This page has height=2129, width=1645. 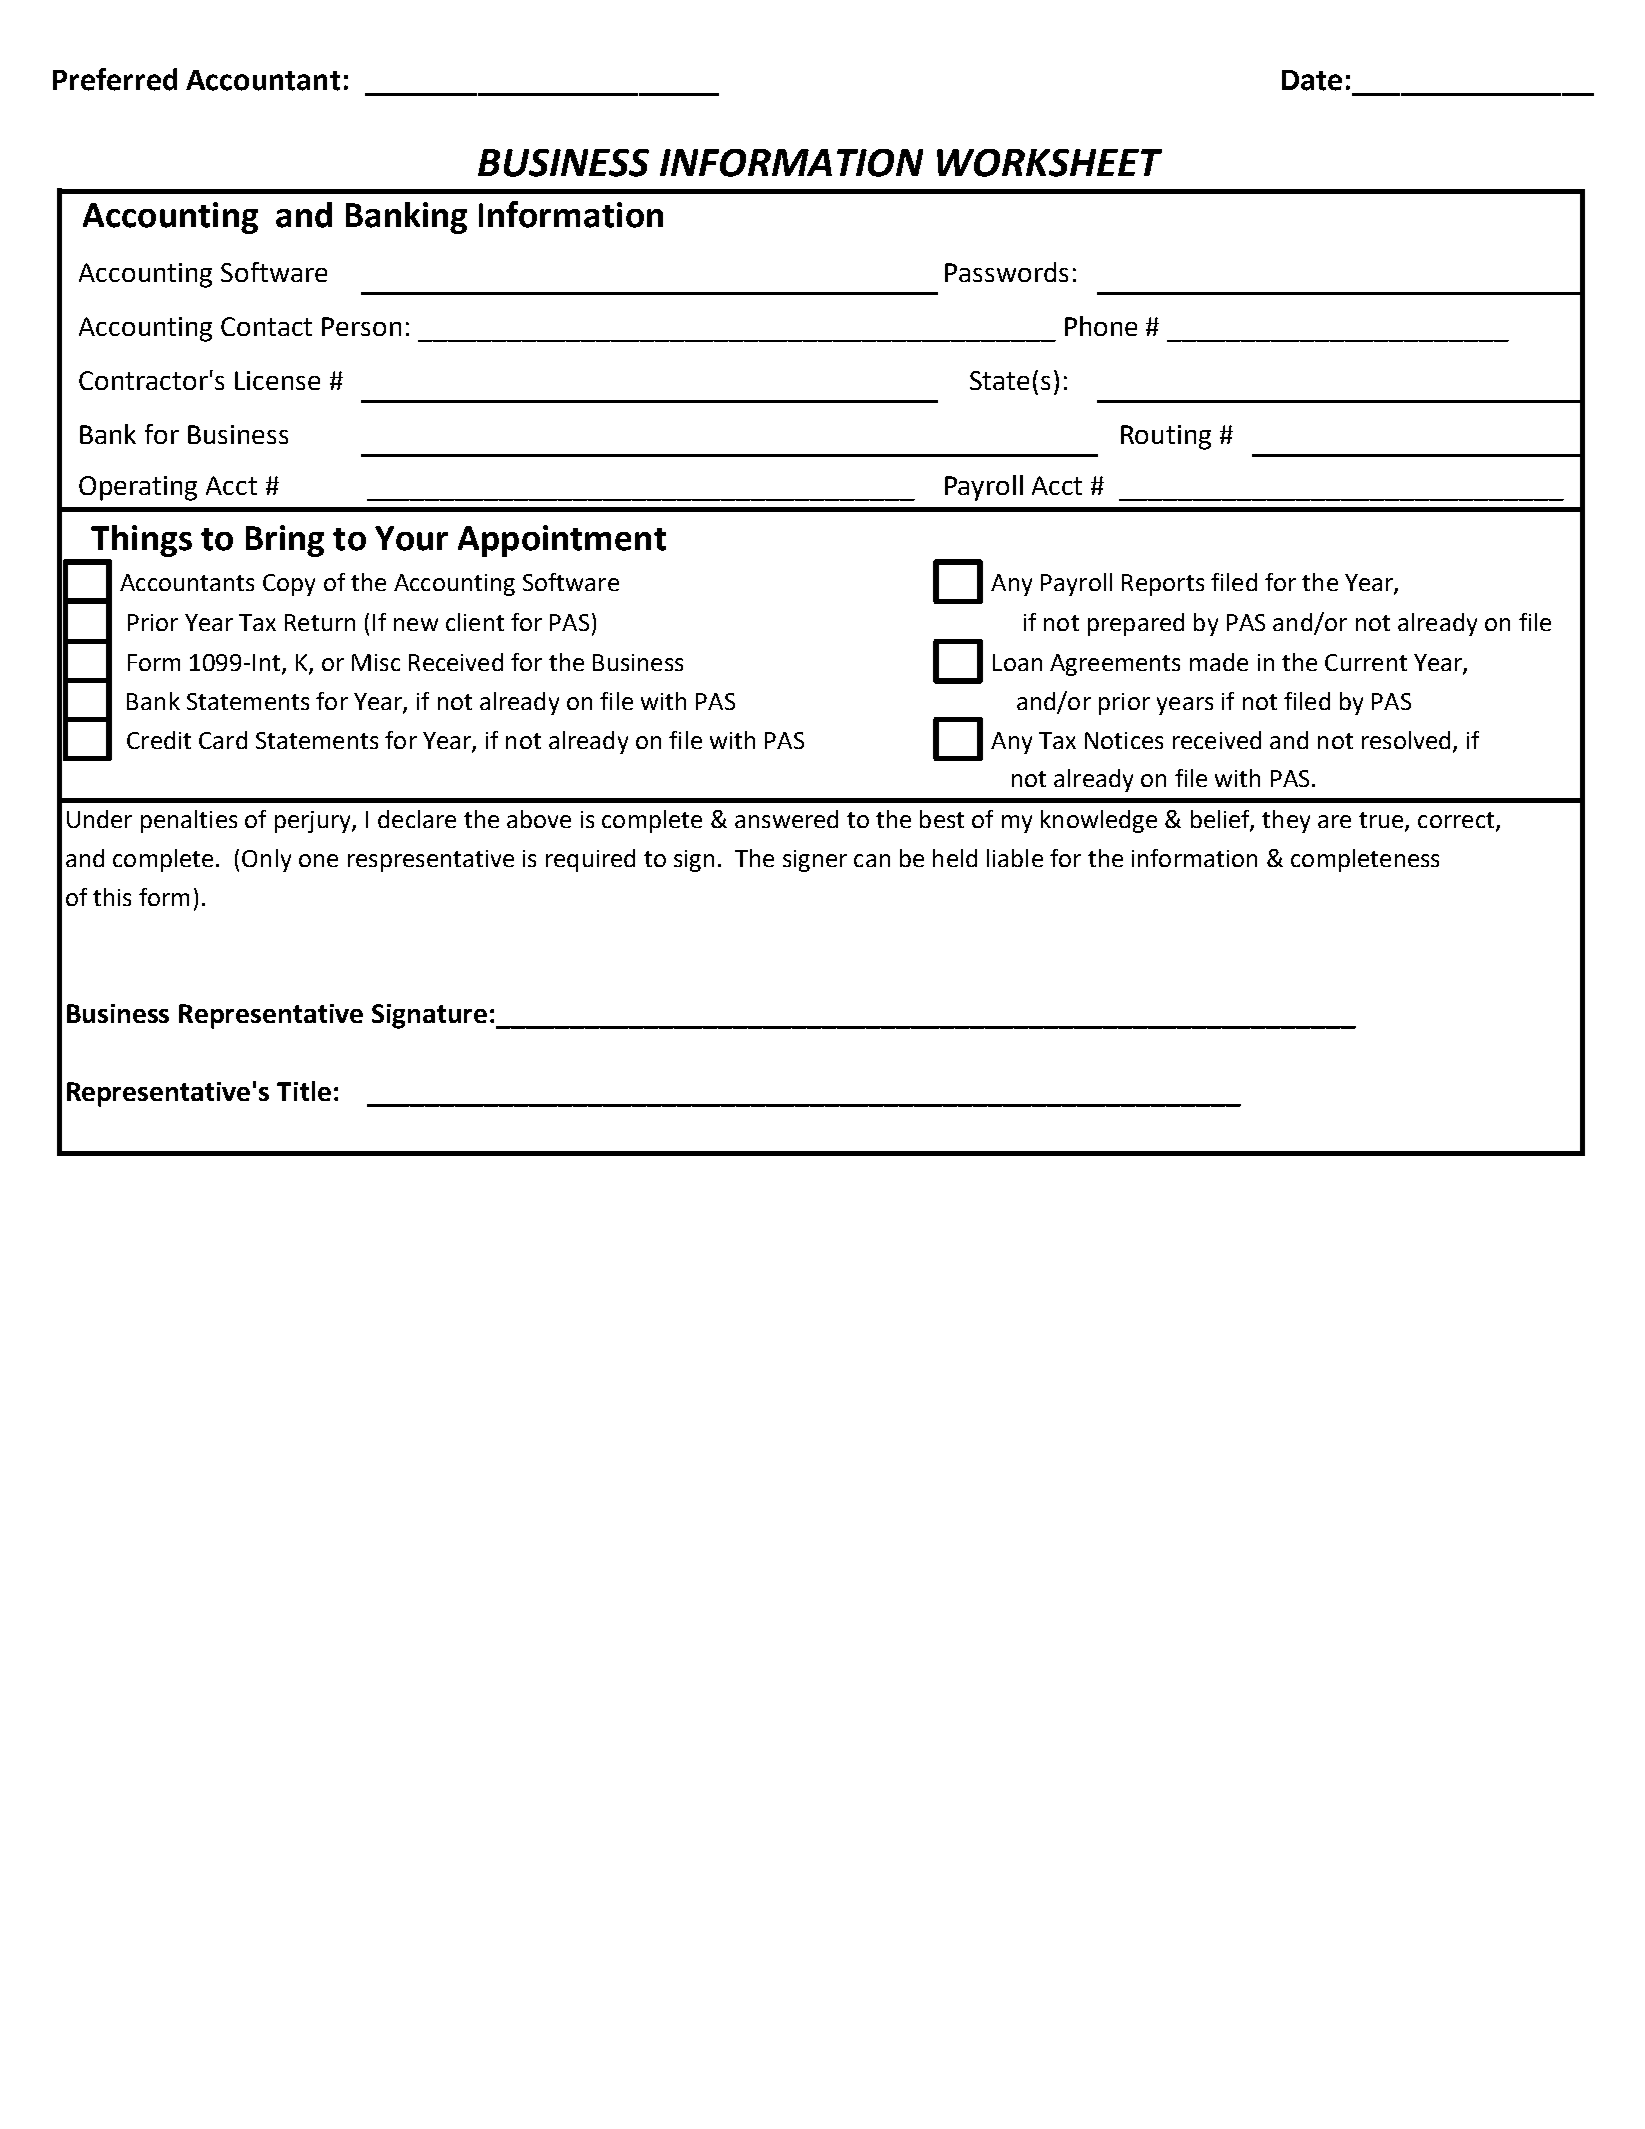 What do you see at coordinates (266, 860) in the page?
I see `Only` at bounding box center [266, 860].
